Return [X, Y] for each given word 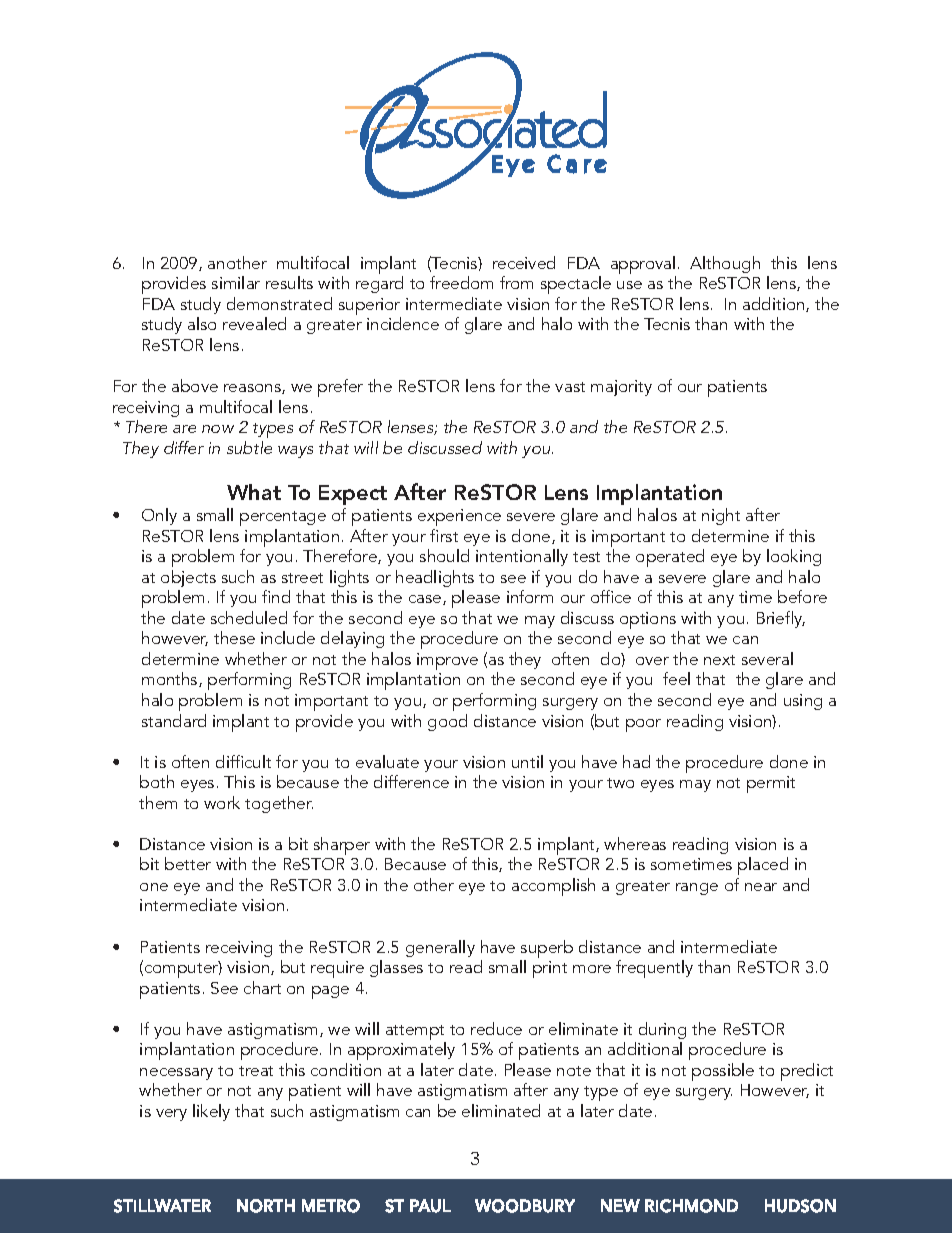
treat [256, 1071]
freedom [461, 282]
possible [723, 1072]
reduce [496, 1028]
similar [236, 282]
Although [725, 264]
